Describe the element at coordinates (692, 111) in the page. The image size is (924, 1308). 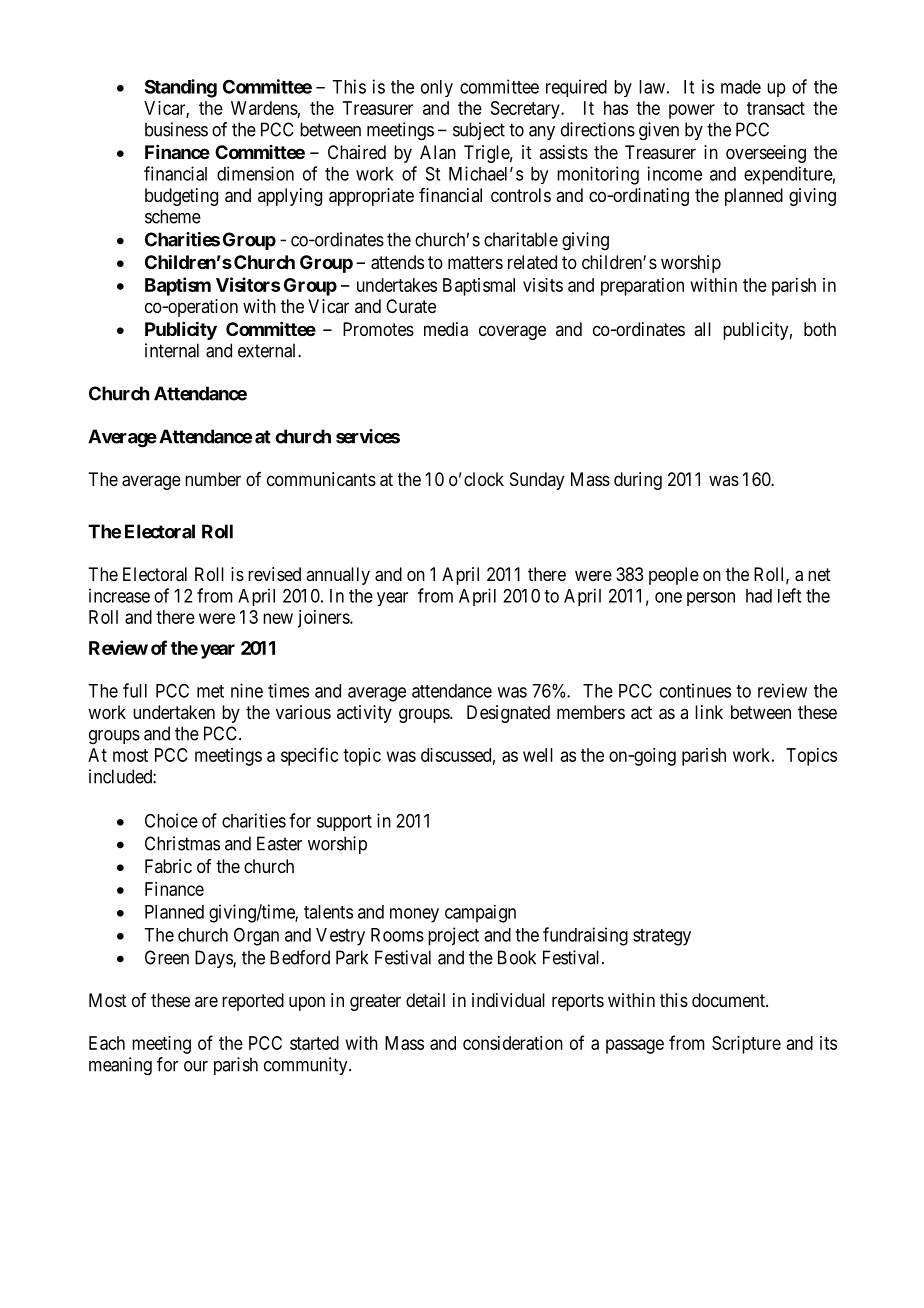
I see `power` at that location.
